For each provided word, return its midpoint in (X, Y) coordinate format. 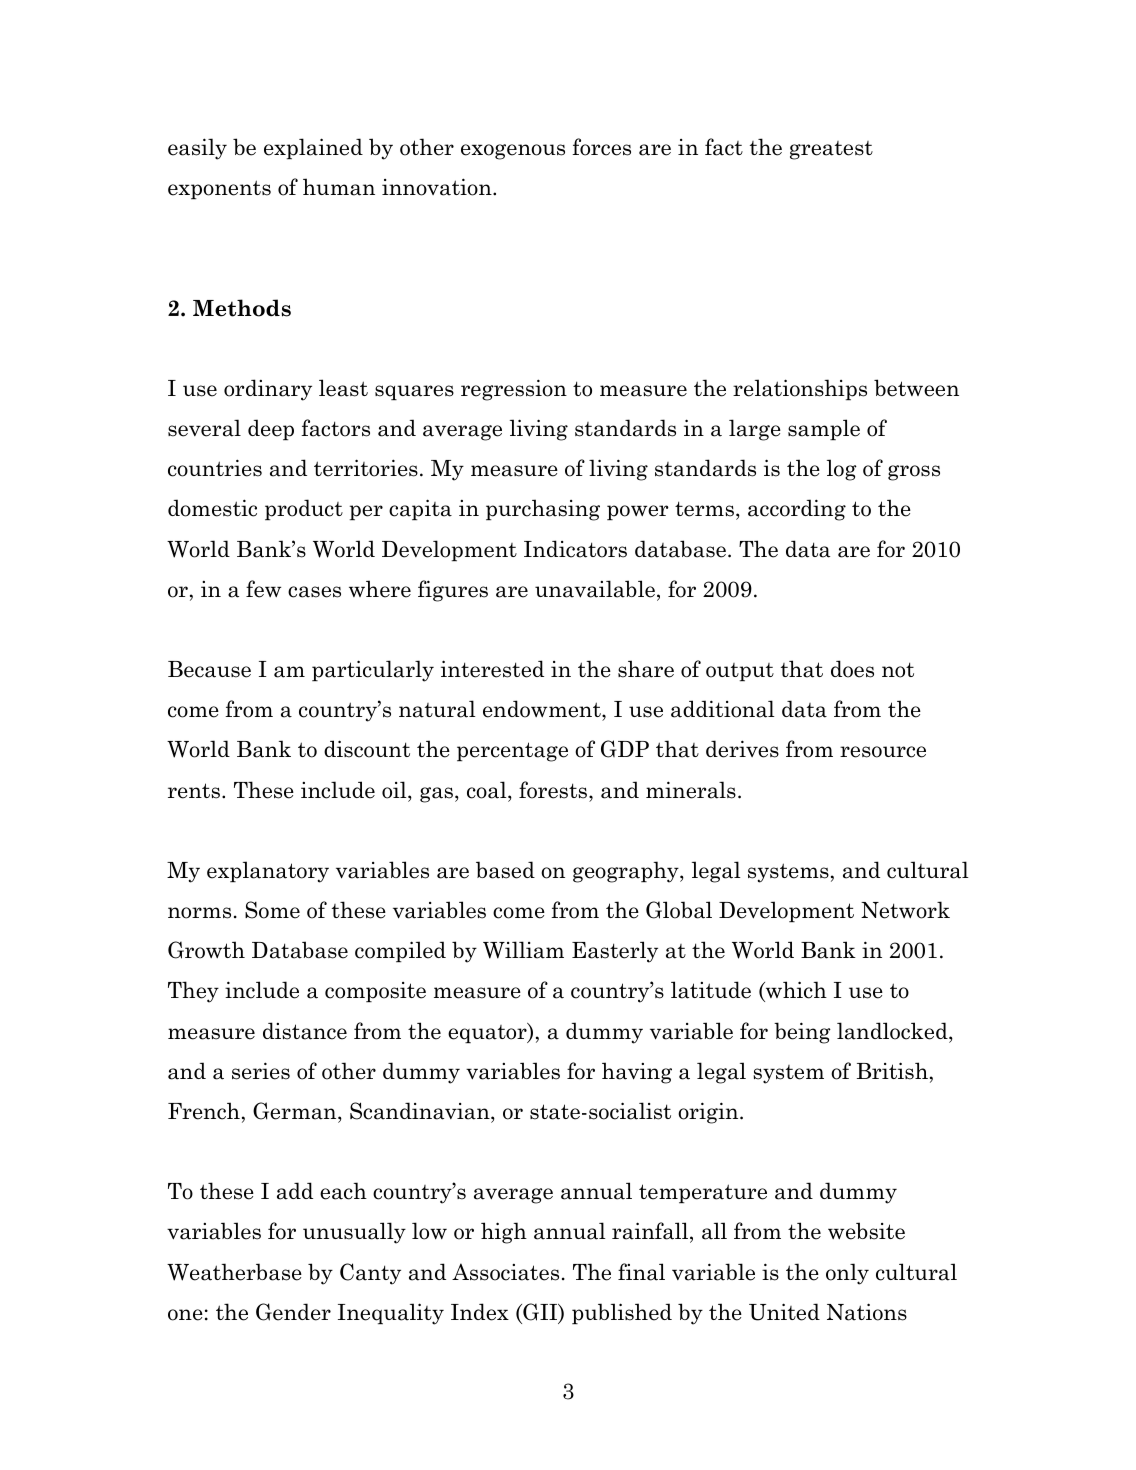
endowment (543, 710)
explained (313, 148)
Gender (293, 1312)
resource (883, 752)
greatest (831, 150)
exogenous (513, 152)
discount (367, 749)
